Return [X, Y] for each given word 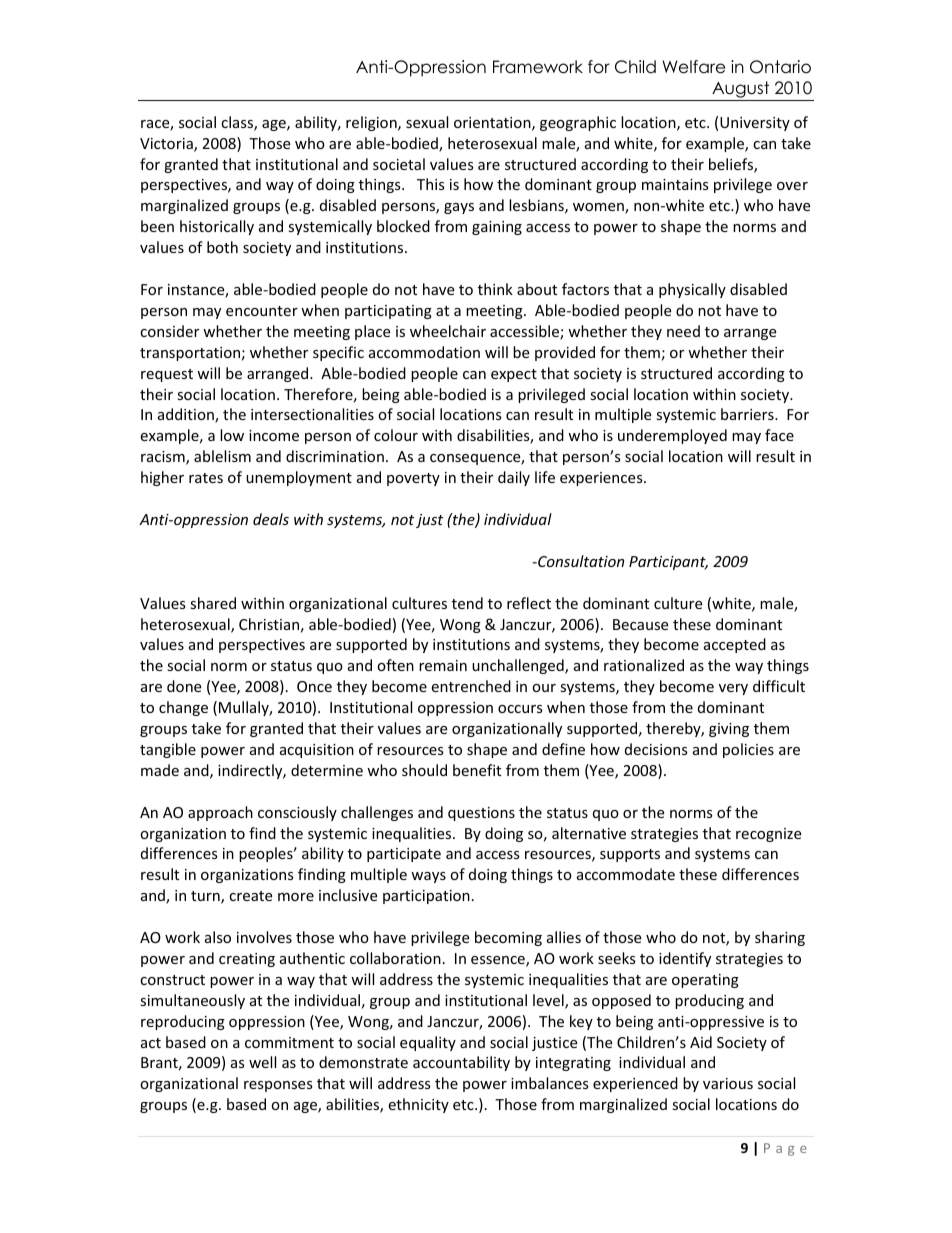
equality [428, 1043]
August [740, 89]
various [728, 1083]
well [262, 1062]
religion [372, 123]
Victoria [167, 145]
